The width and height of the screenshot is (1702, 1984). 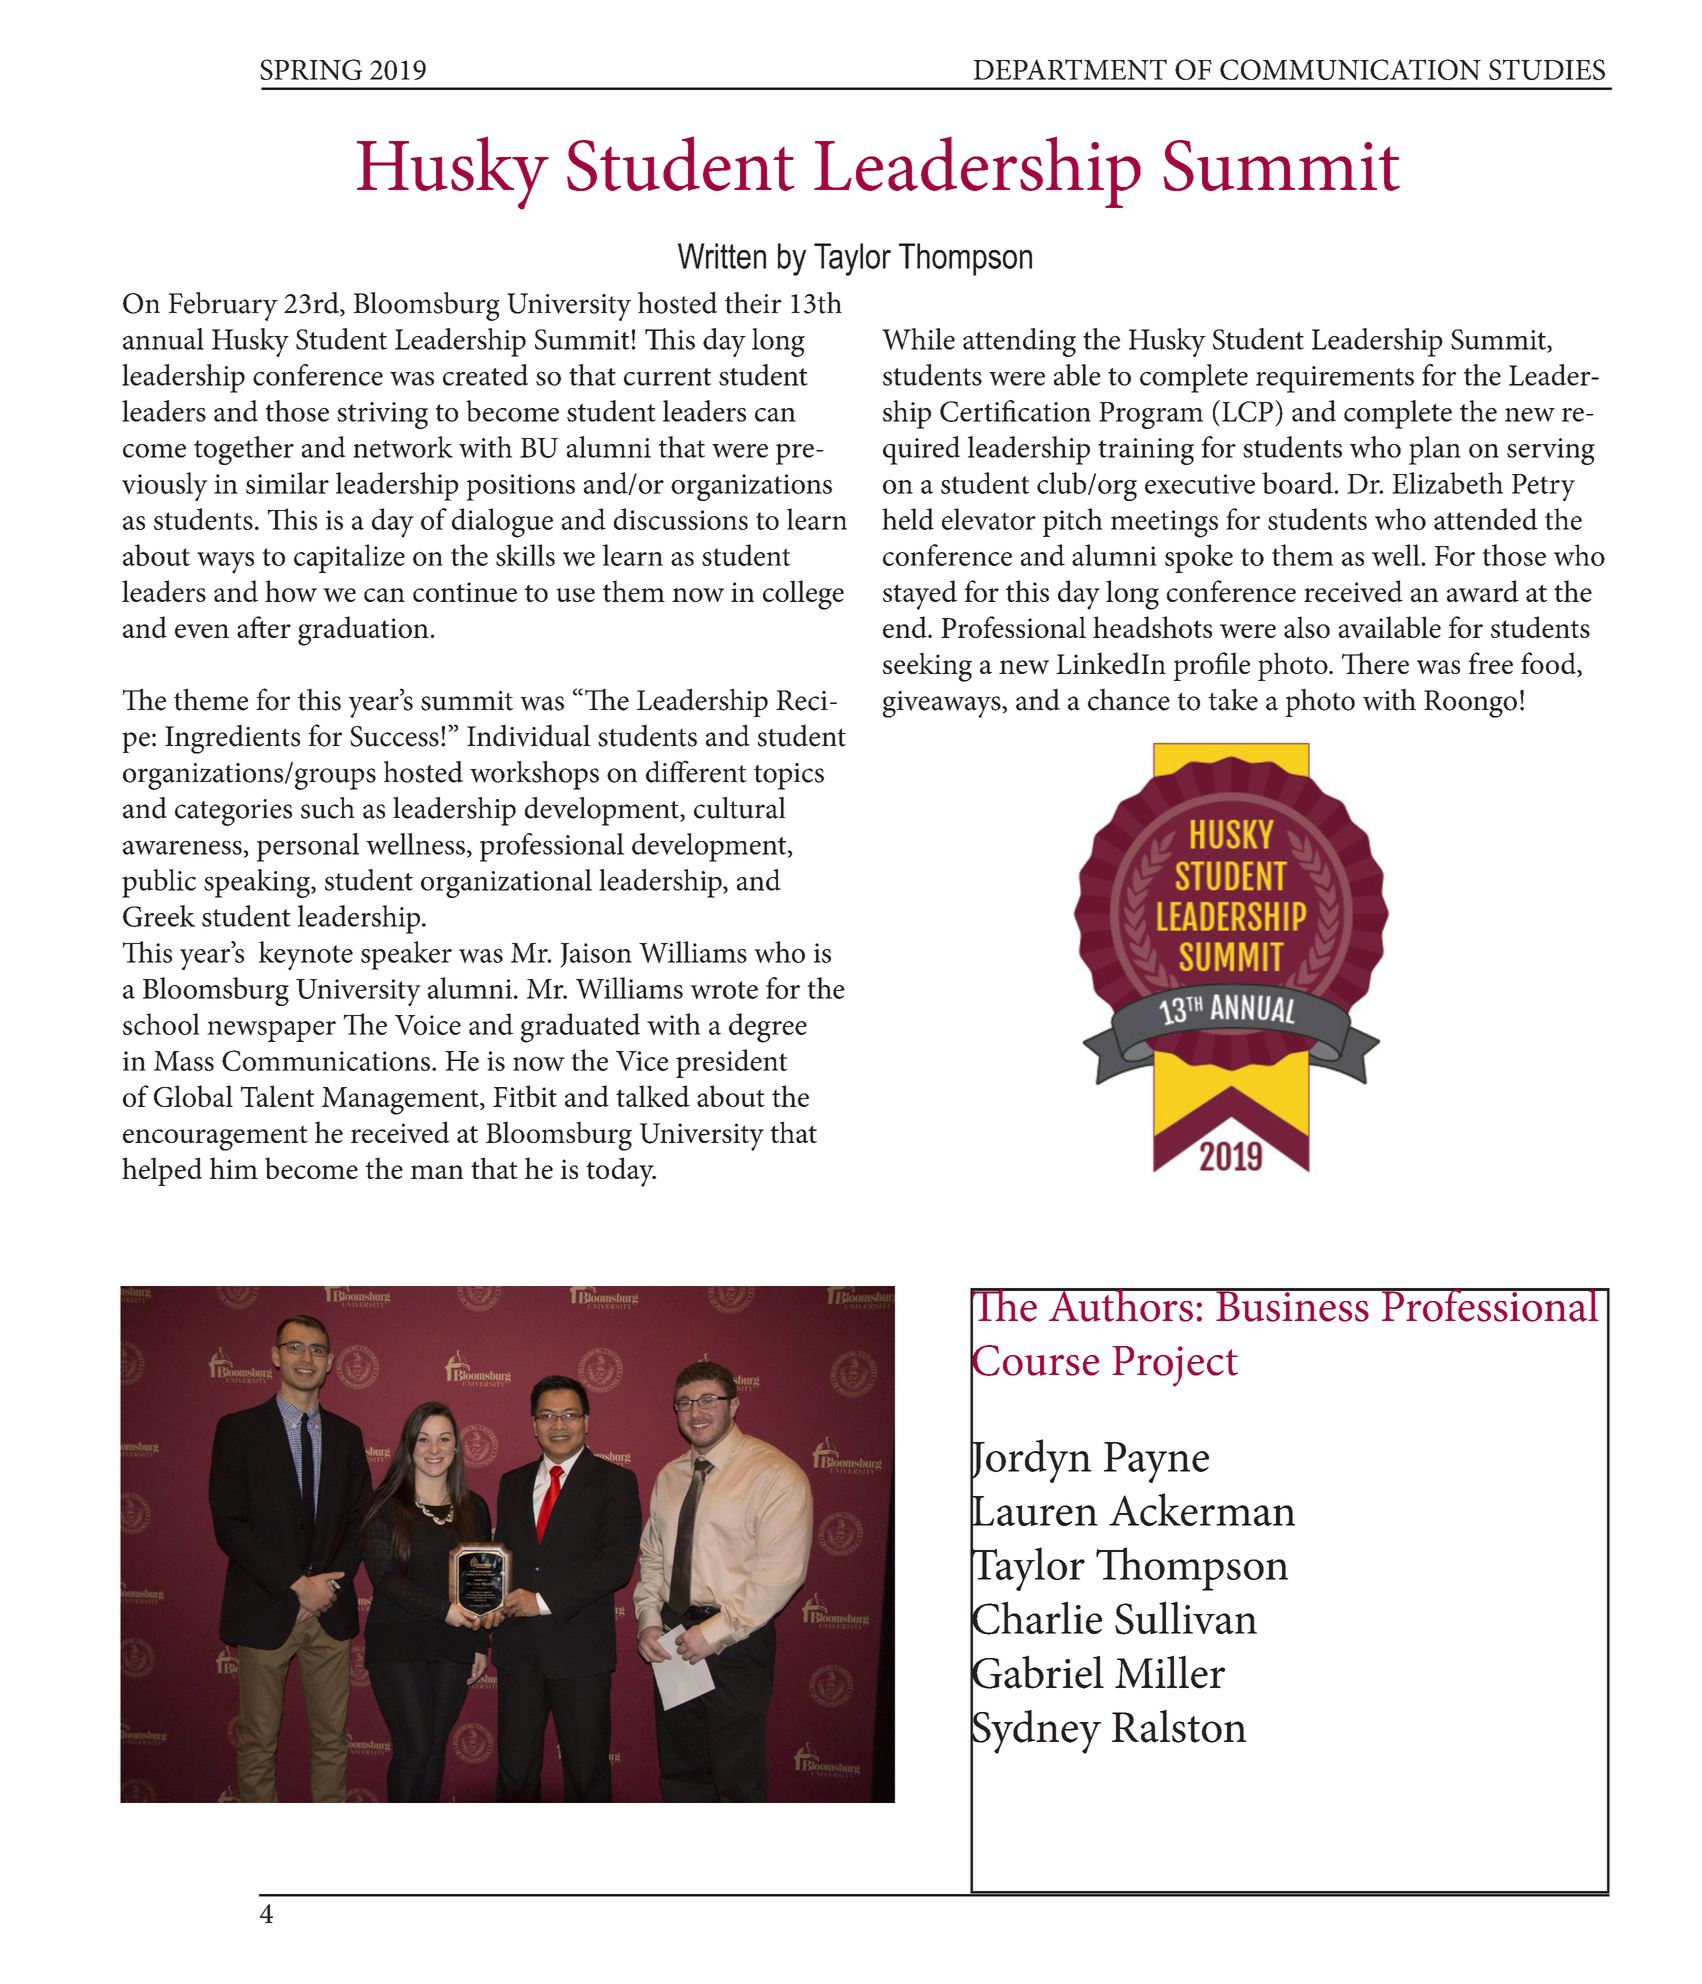 What do you see at coordinates (731, 1063) in the screenshot?
I see `president` at bounding box center [731, 1063].
